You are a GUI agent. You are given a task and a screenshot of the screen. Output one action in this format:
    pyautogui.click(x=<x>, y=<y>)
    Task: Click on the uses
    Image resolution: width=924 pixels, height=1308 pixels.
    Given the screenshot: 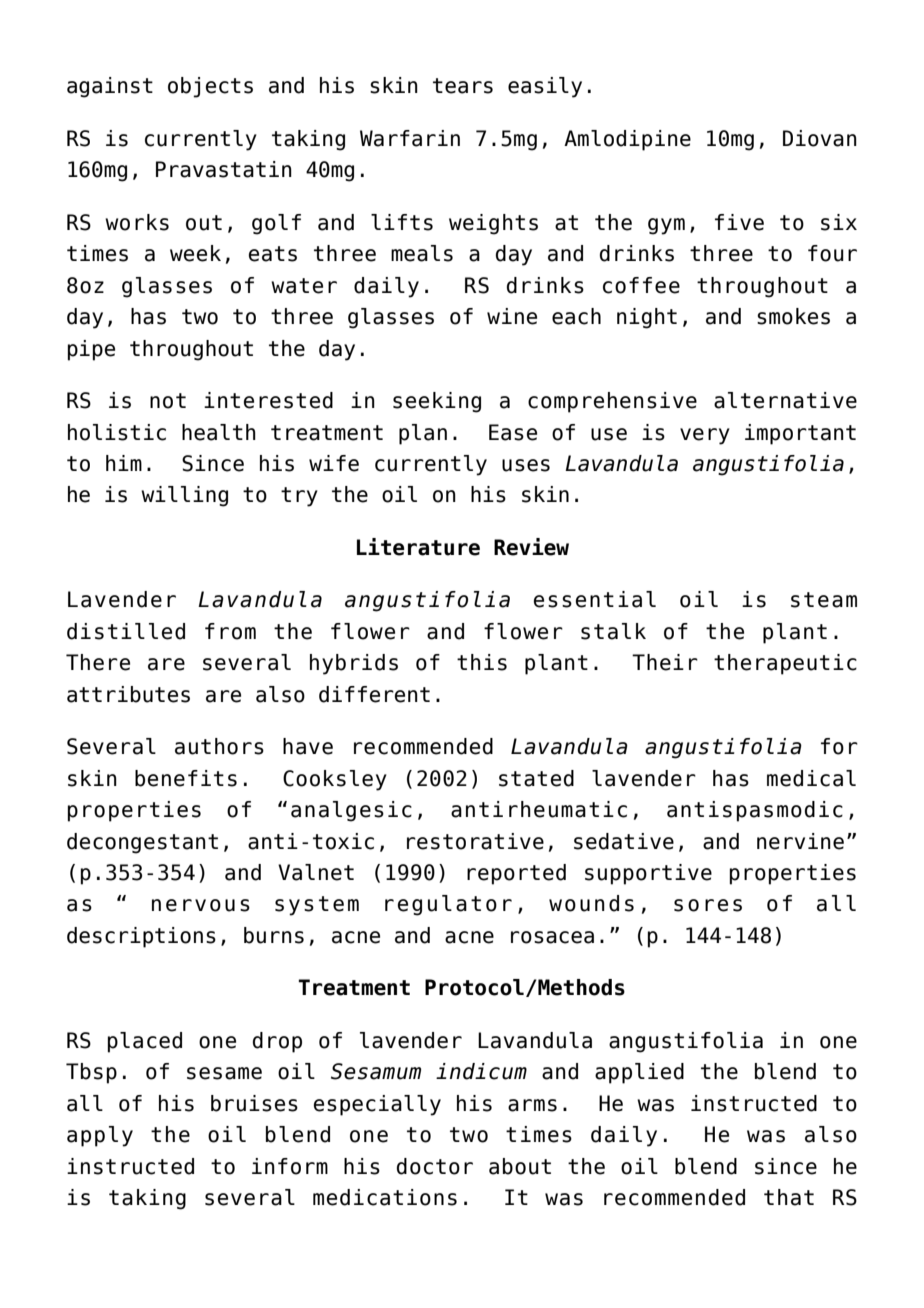 What is the action you would take?
    pyautogui.click(x=526, y=465)
